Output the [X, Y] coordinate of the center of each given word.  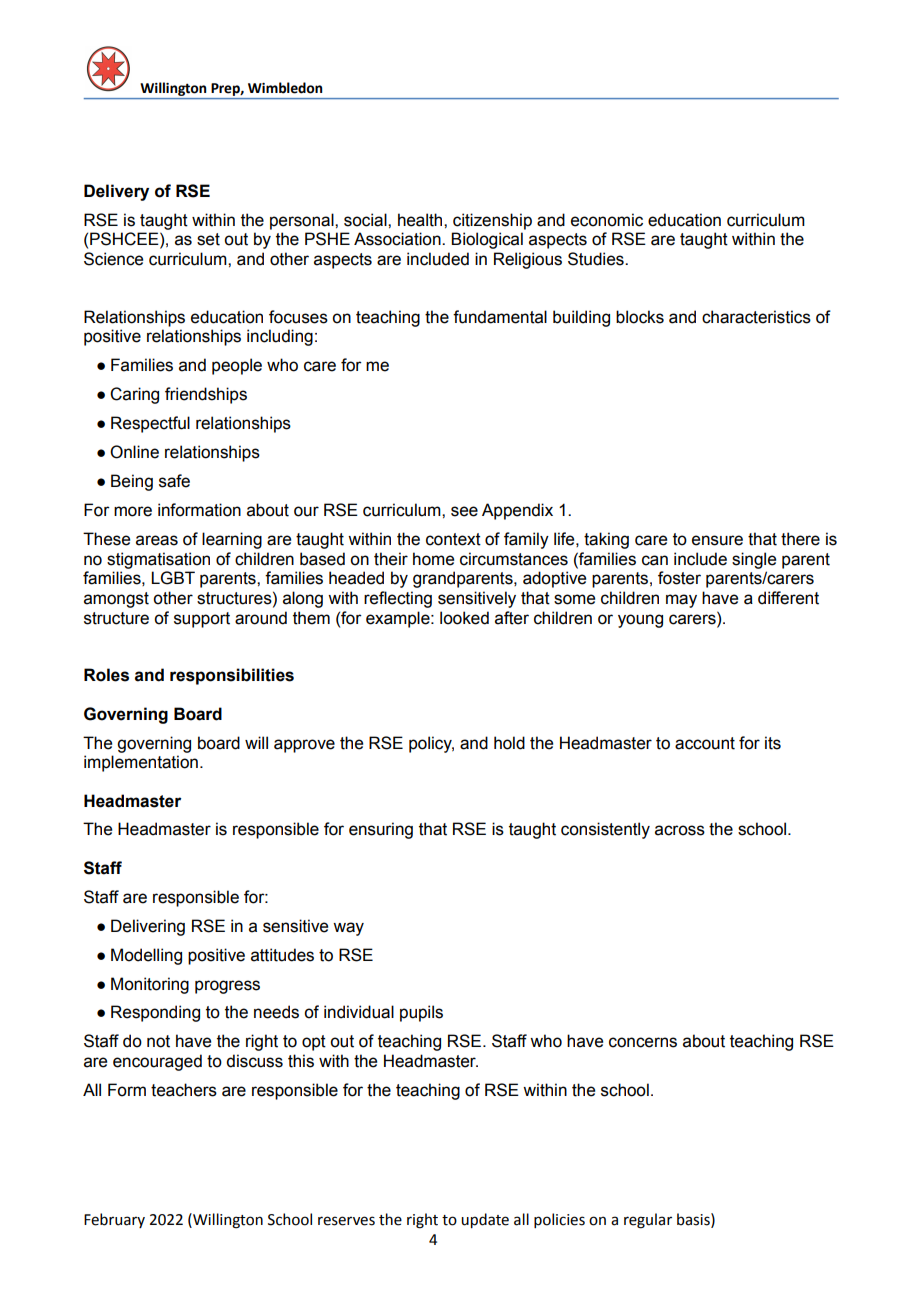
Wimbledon [285, 88]
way [348, 929]
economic [607, 220]
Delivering [148, 927]
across [680, 830]
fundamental [500, 317]
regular [648, 1221]
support [202, 620]
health [421, 220]
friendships [206, 395]
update [485, 1220]
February [114, 1220]
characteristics [756, 317]
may [681, 601]
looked [464, 618]
